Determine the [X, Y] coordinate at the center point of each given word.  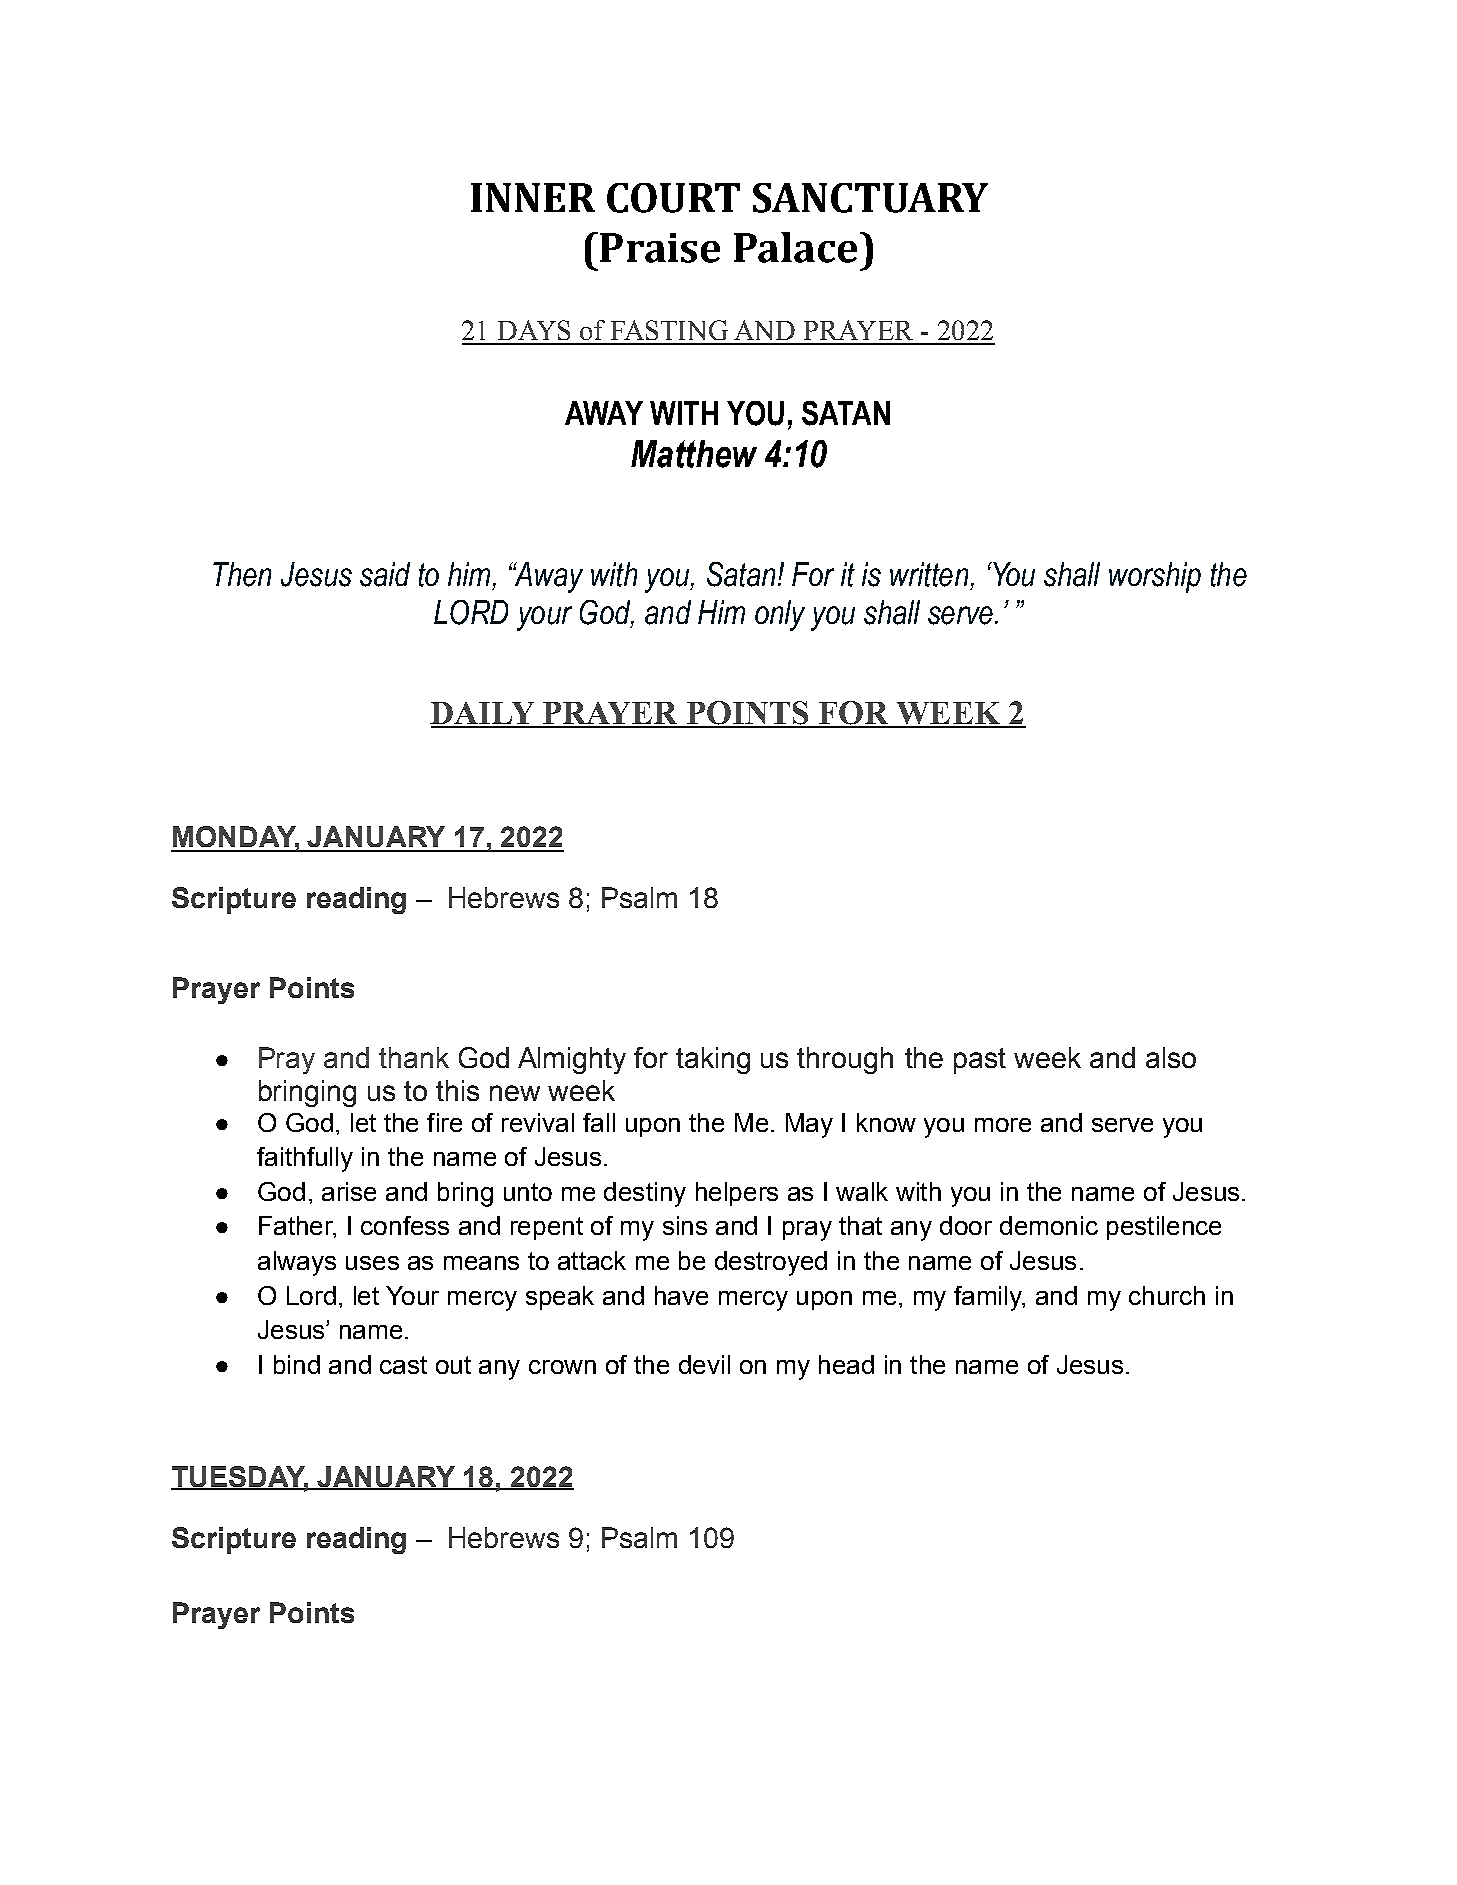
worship [1155, 577]
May [809, 1125]
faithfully [305, 1159]
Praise [660, 248]
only [780, 615]
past [980, 1061]
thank [414, 1057]
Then [242, 574]
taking [713, 1060]
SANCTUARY [870, 198]
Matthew [694, 454]
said [385, 574]
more [1003, 1125]
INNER [533, 197]
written [929, 574]
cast [403, 1365]
